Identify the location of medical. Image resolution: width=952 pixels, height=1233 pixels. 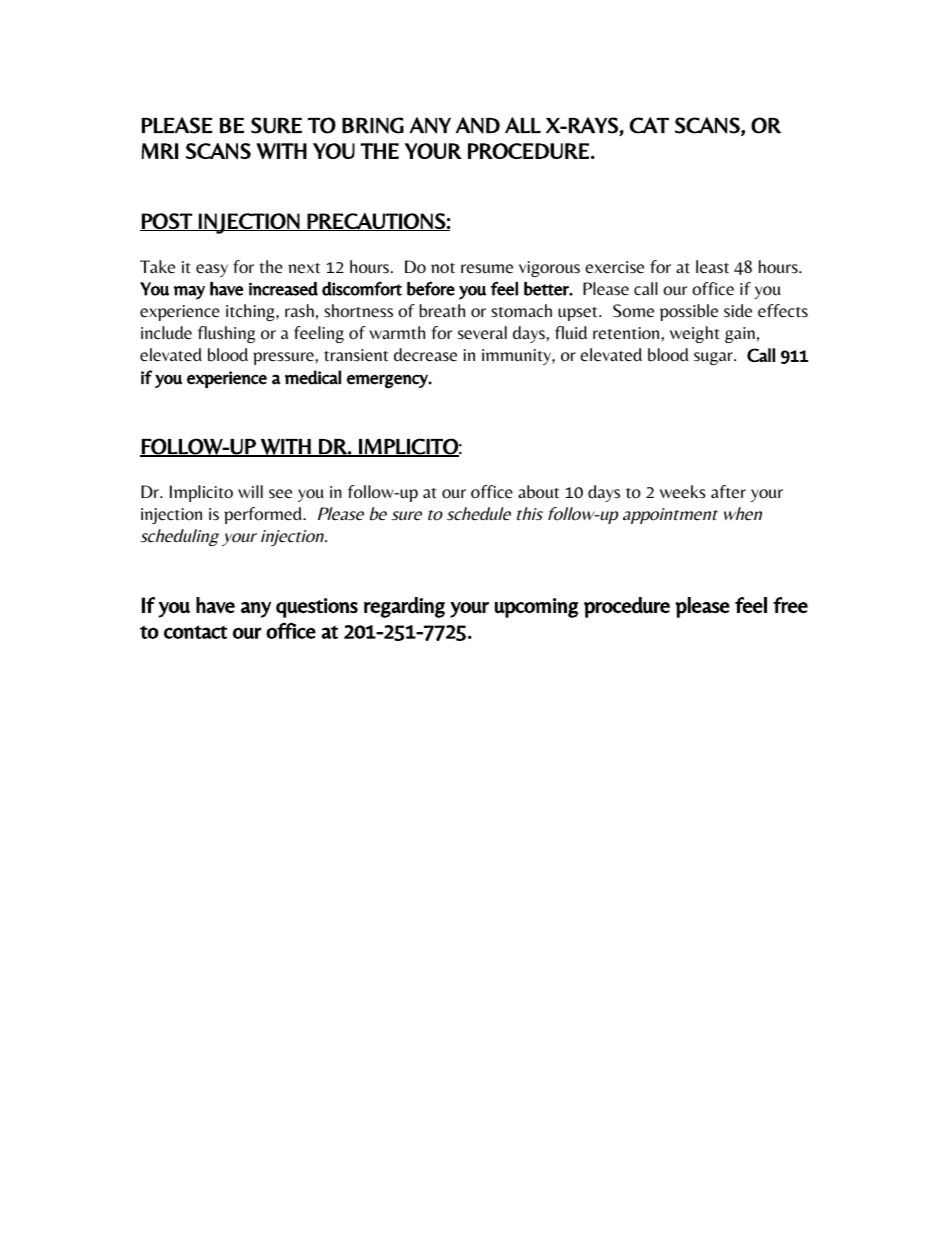
(313, 377).
